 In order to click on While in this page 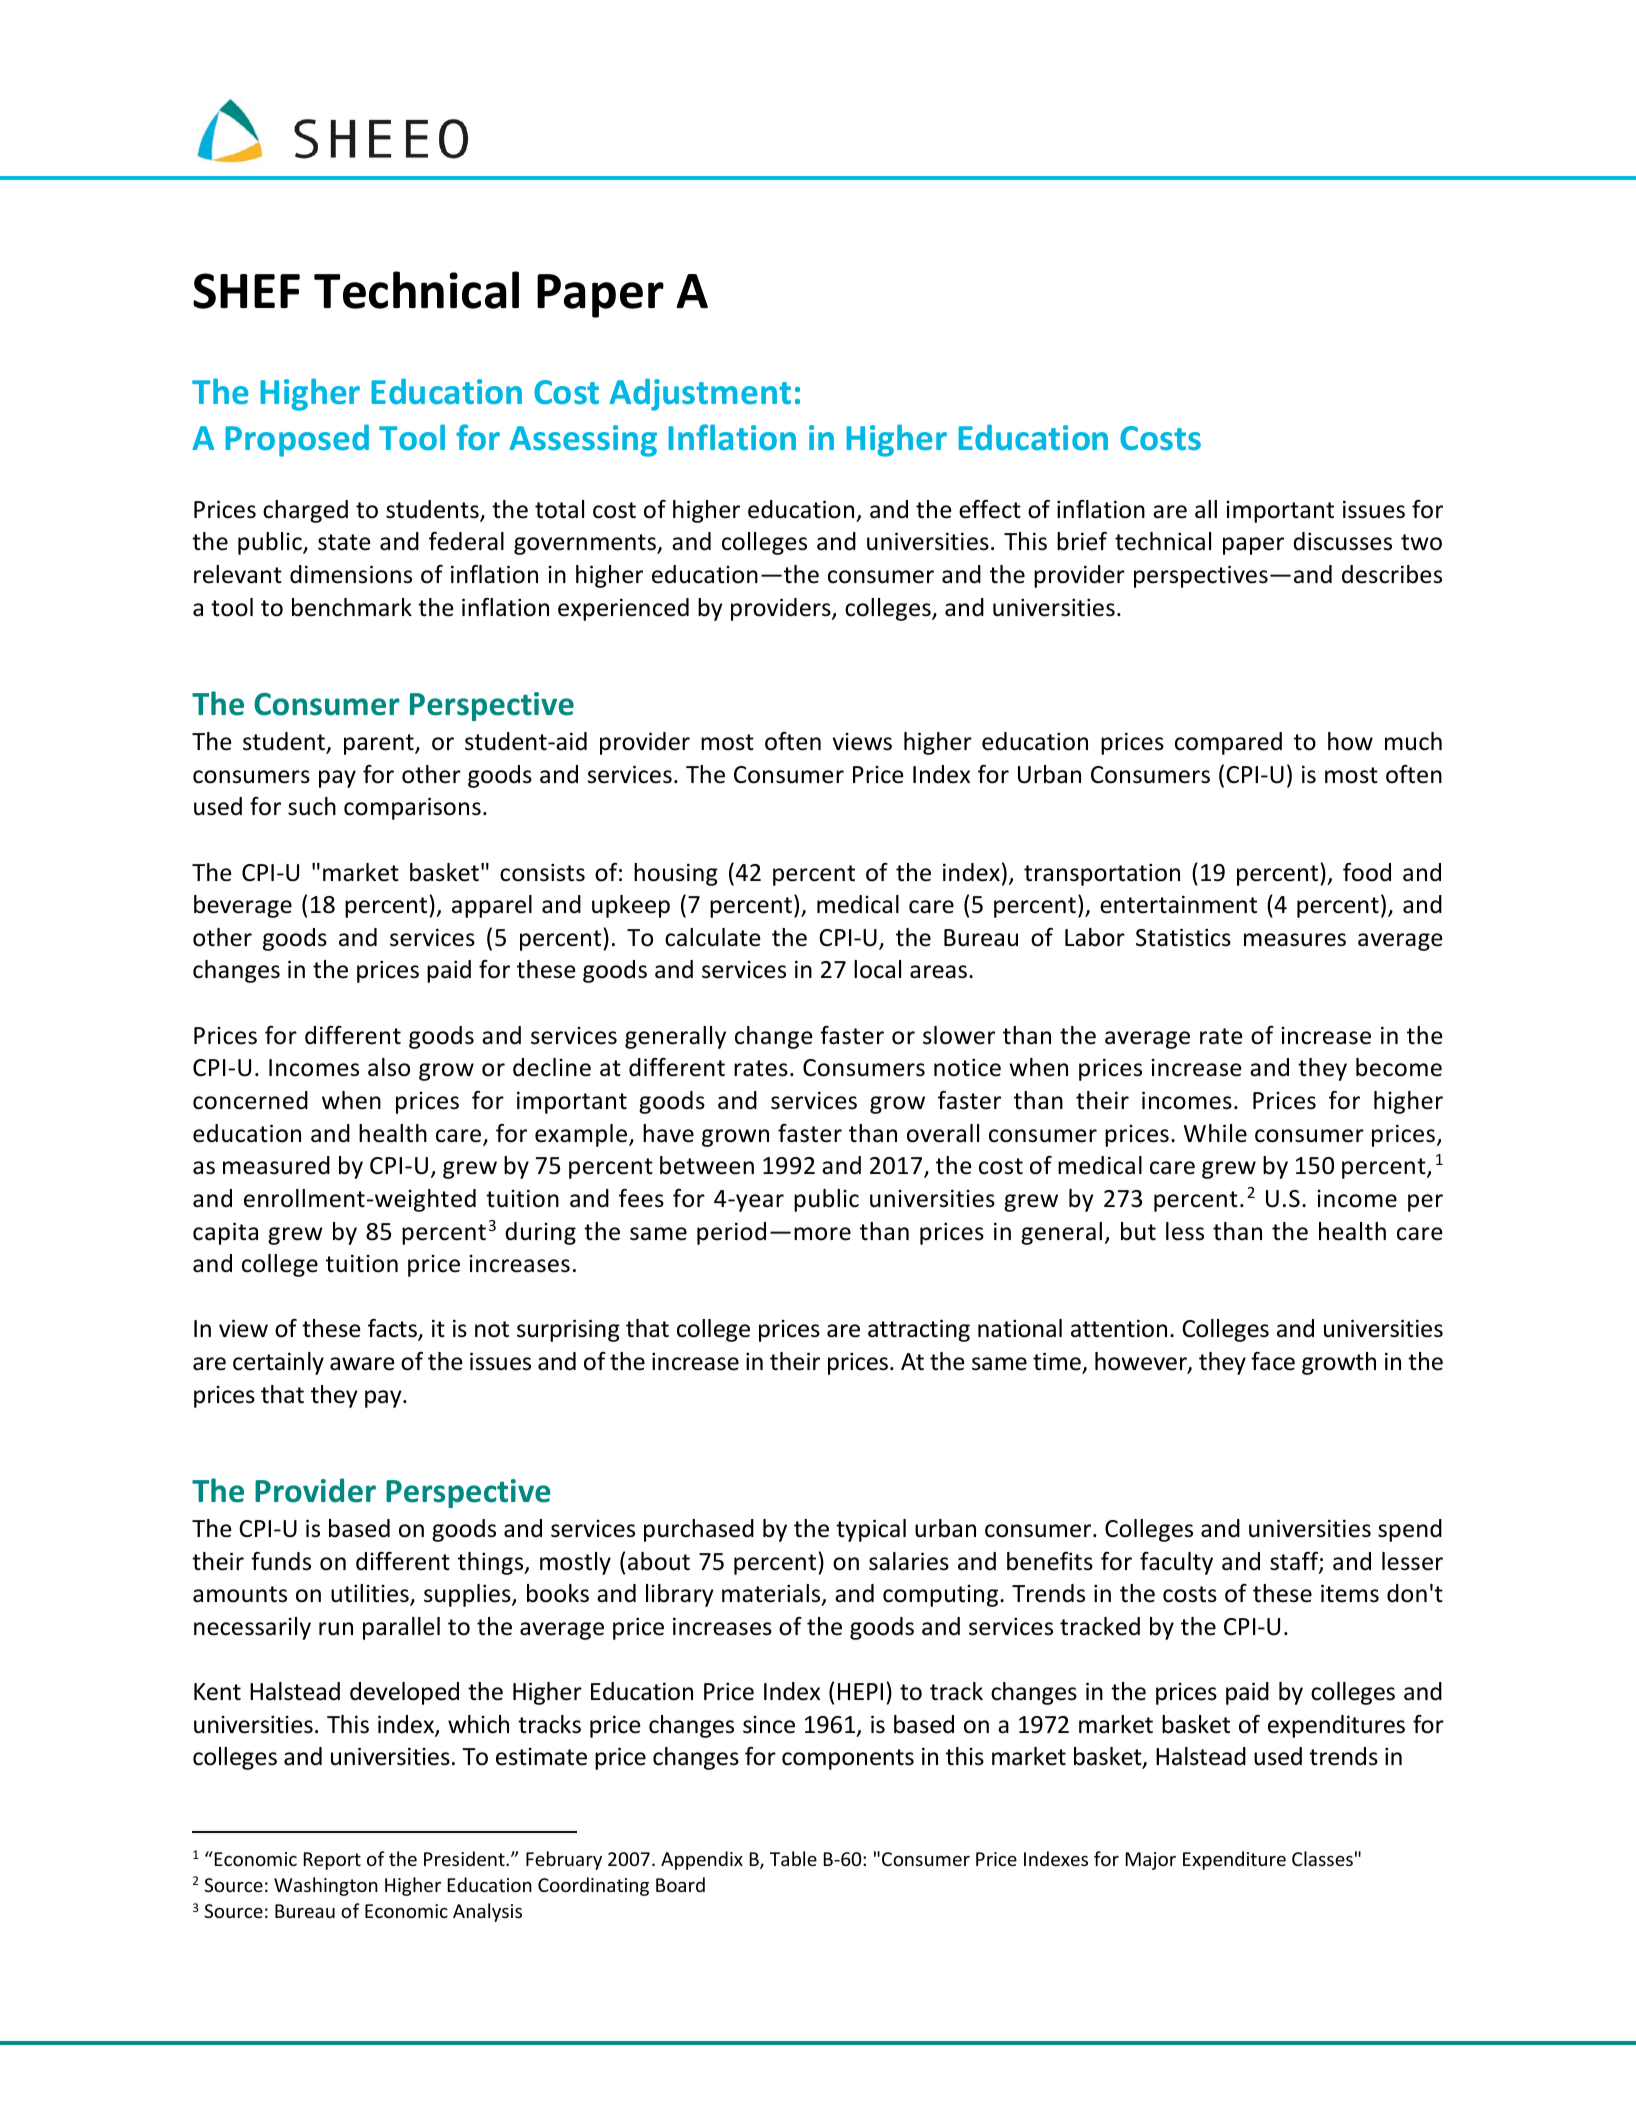, I will do `click(1215, 1133)`.
